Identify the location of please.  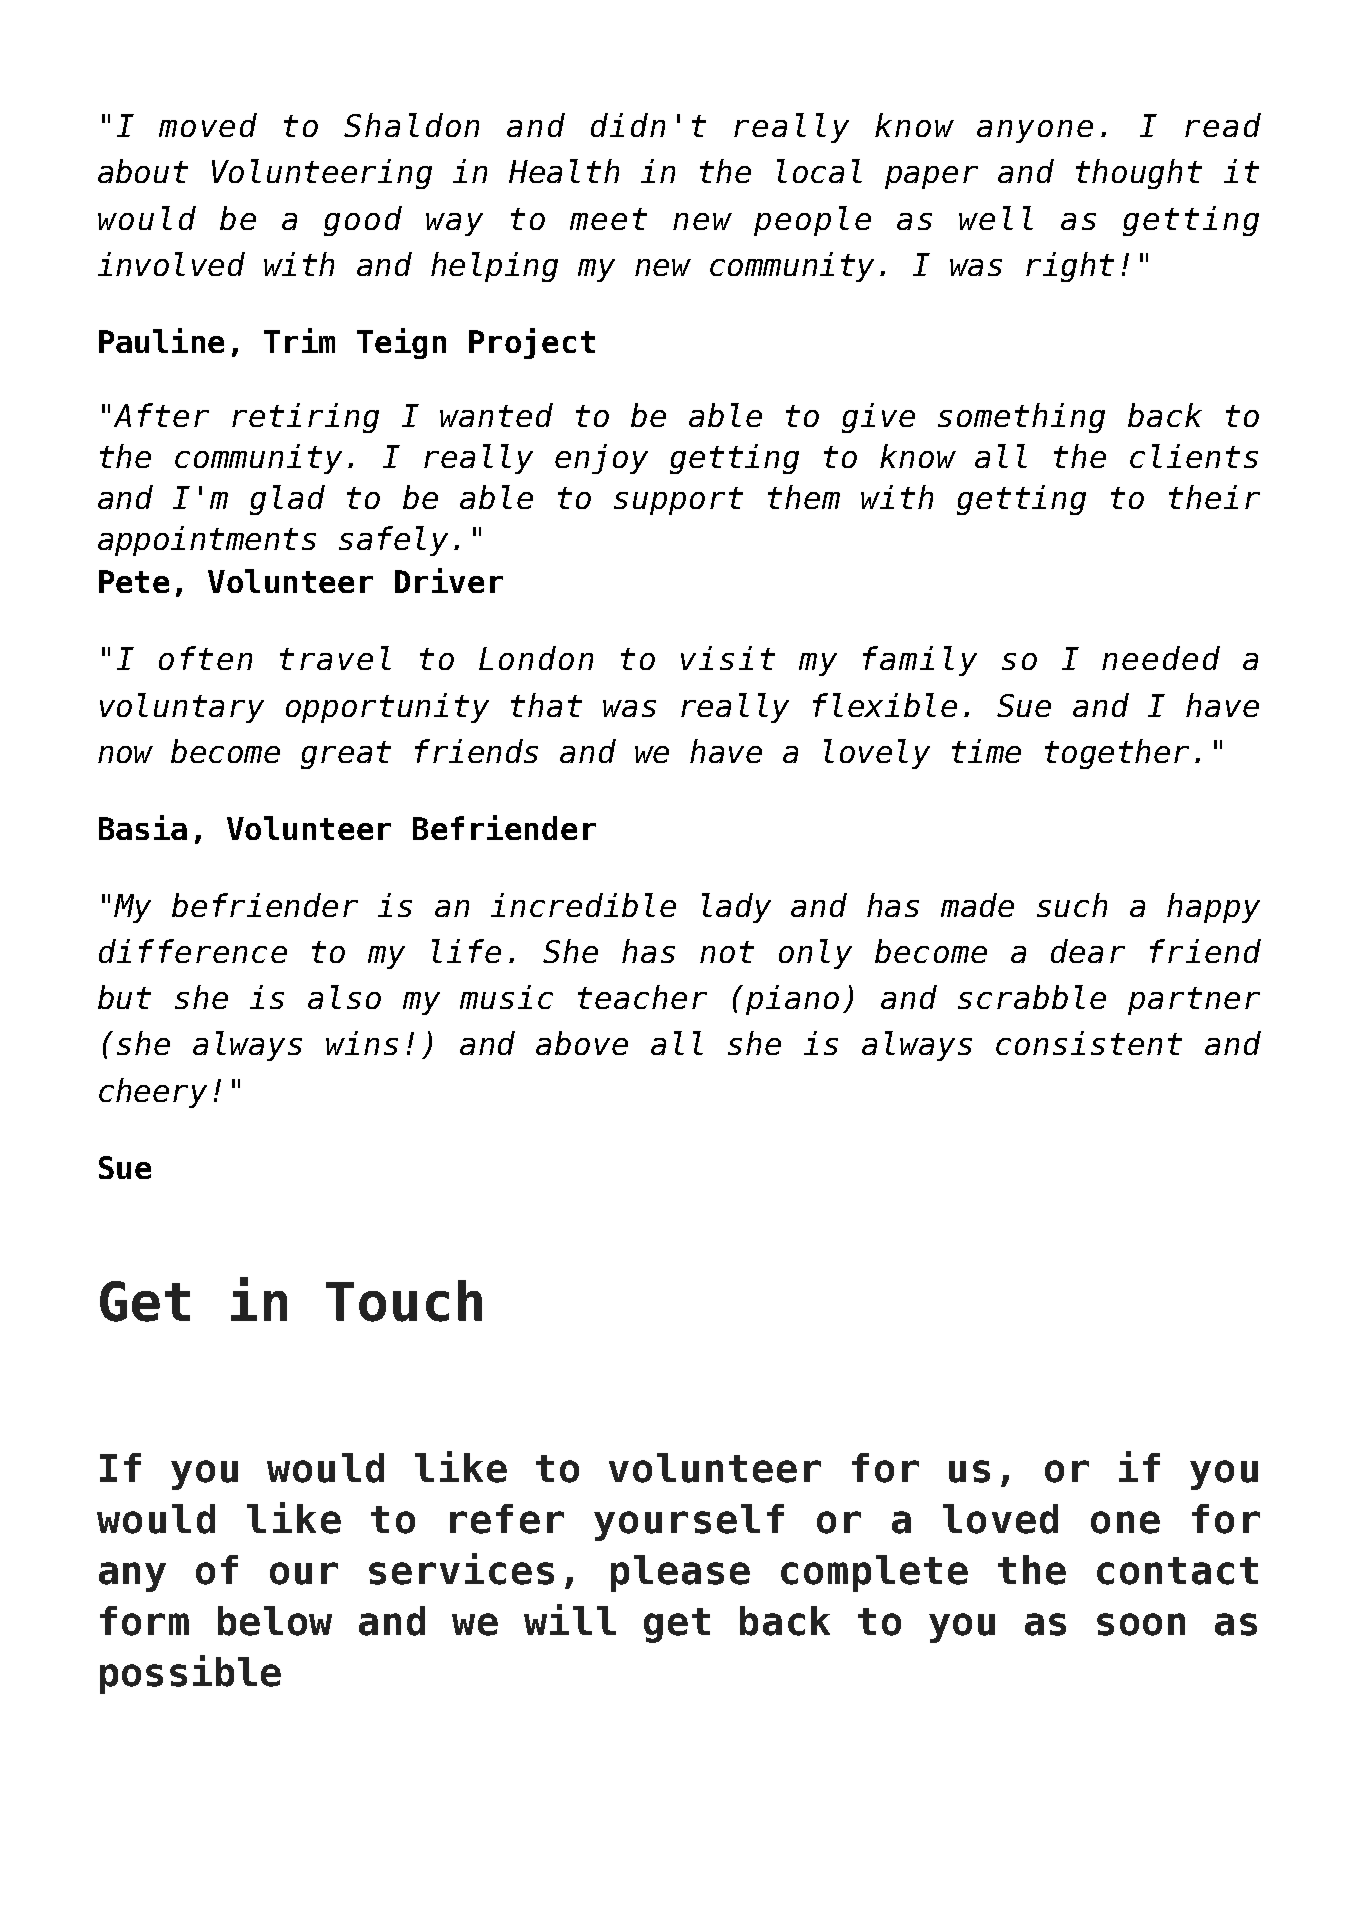
(680, 1573).
